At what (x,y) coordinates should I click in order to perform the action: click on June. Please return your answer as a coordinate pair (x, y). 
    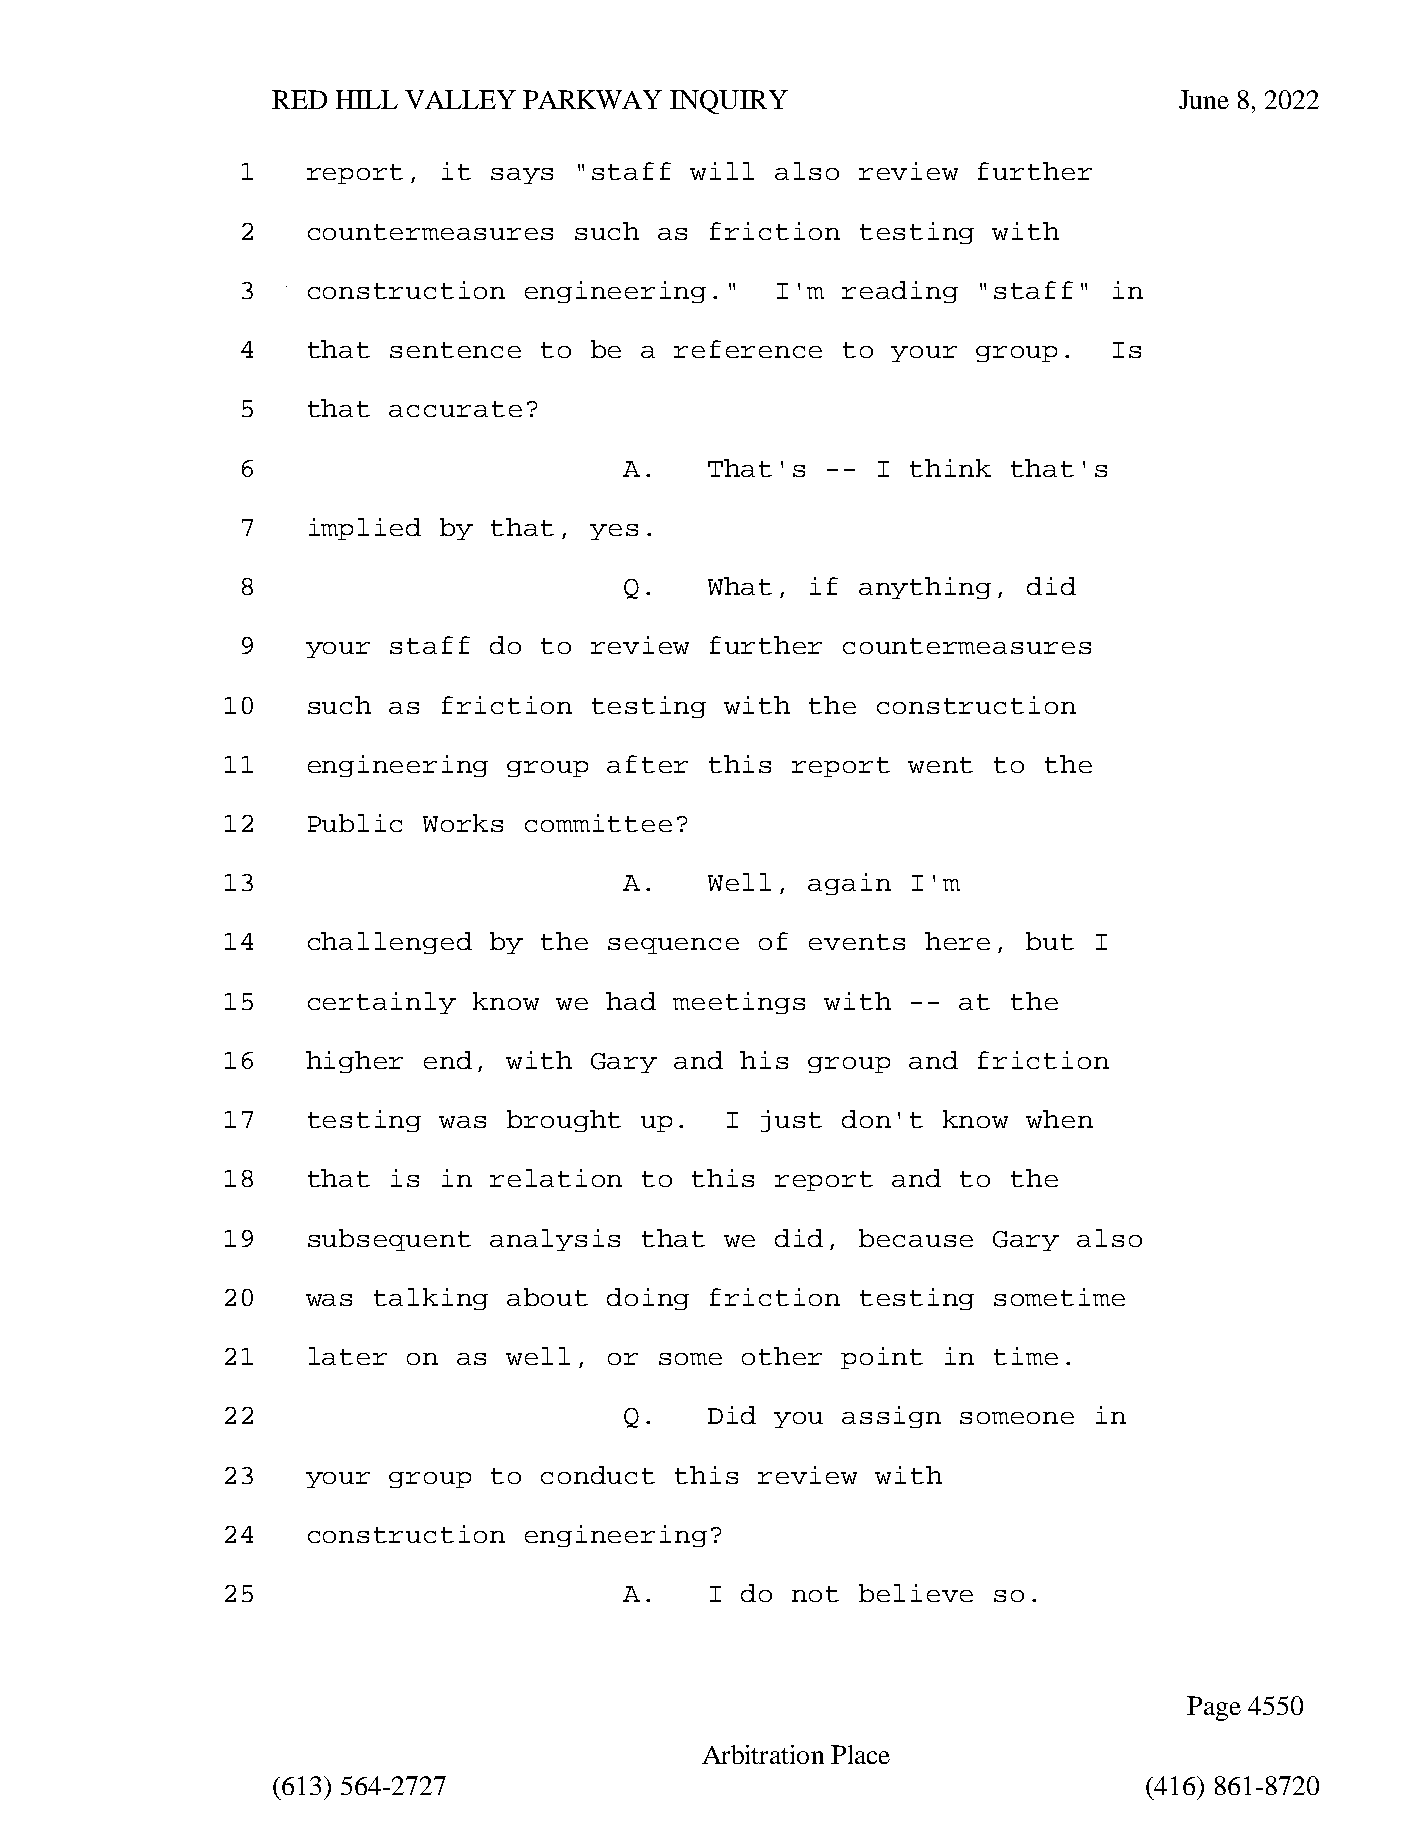
    Looking at the image, I should click on (1204, 99).
